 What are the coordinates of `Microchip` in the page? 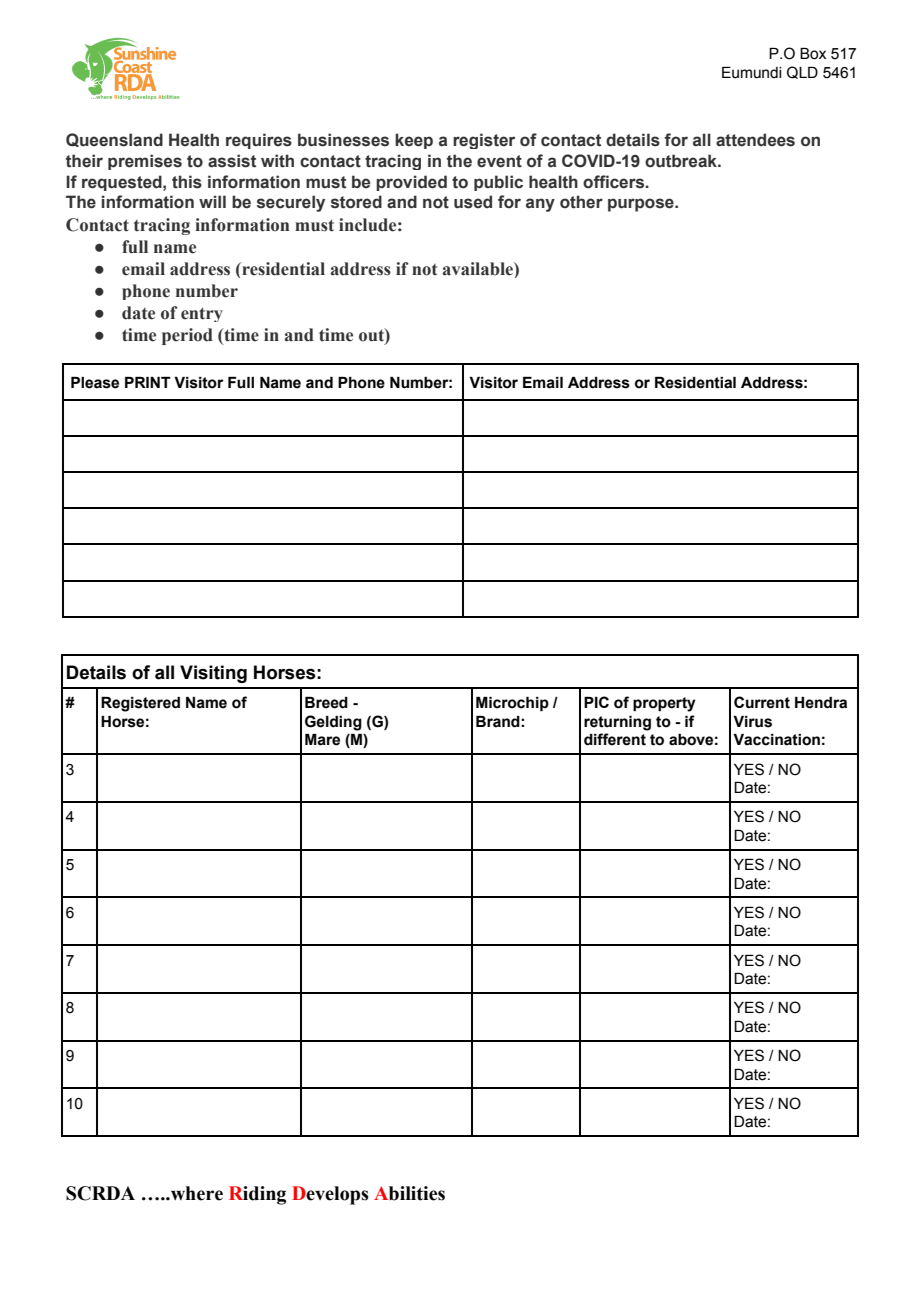 It's located at (512, 704).
